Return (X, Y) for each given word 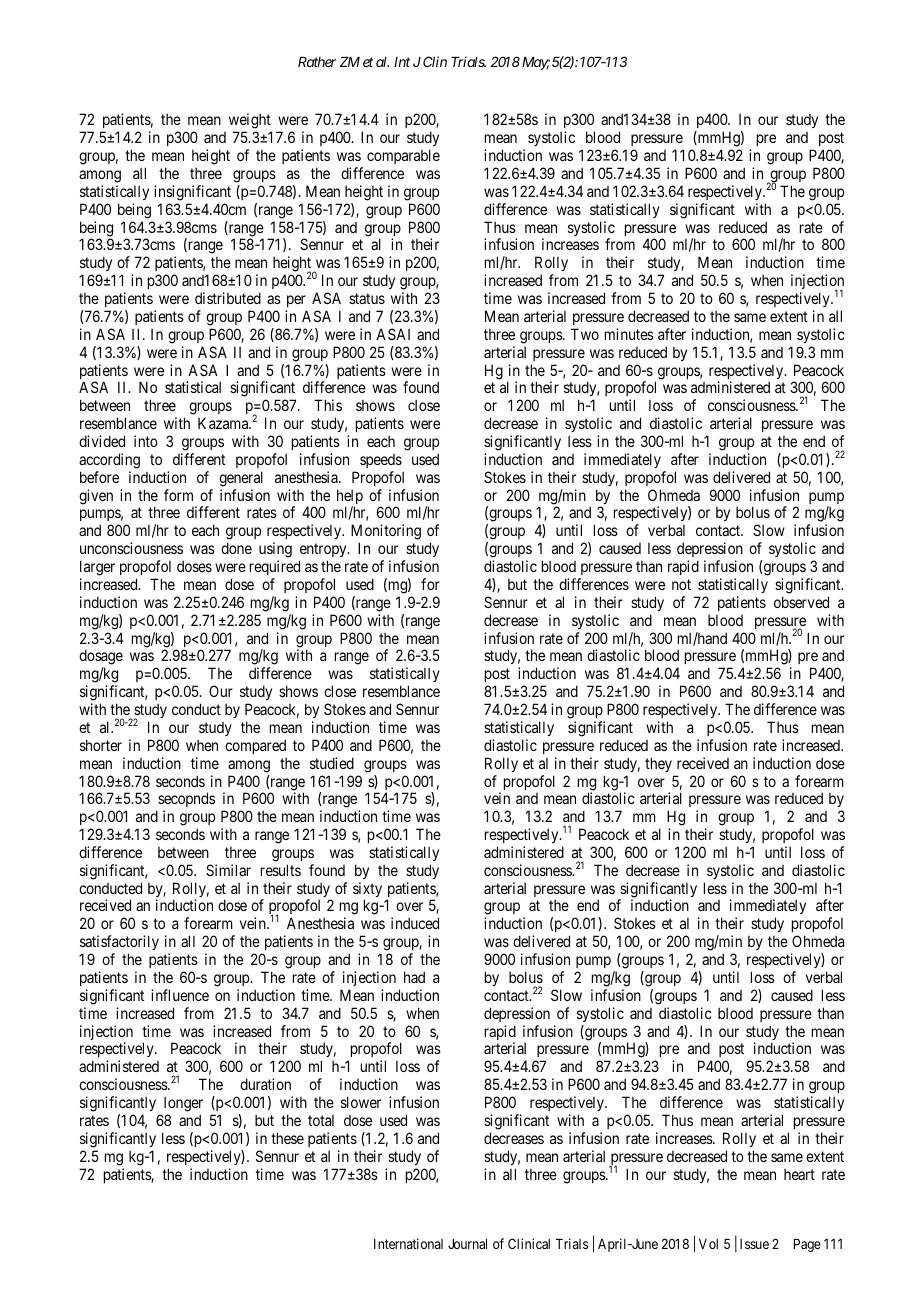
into (146, 441)
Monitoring (386, 533)
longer (183, 1104)
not (681, 584)
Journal (467, 1244)
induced (415, 923)
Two (585, 334)
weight (250, 122)
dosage (101, 658)
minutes (629, 334)
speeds (381, 461)
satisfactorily (119, 944)
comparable (403, 156)
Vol (708, 1244)
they (658, 764)
